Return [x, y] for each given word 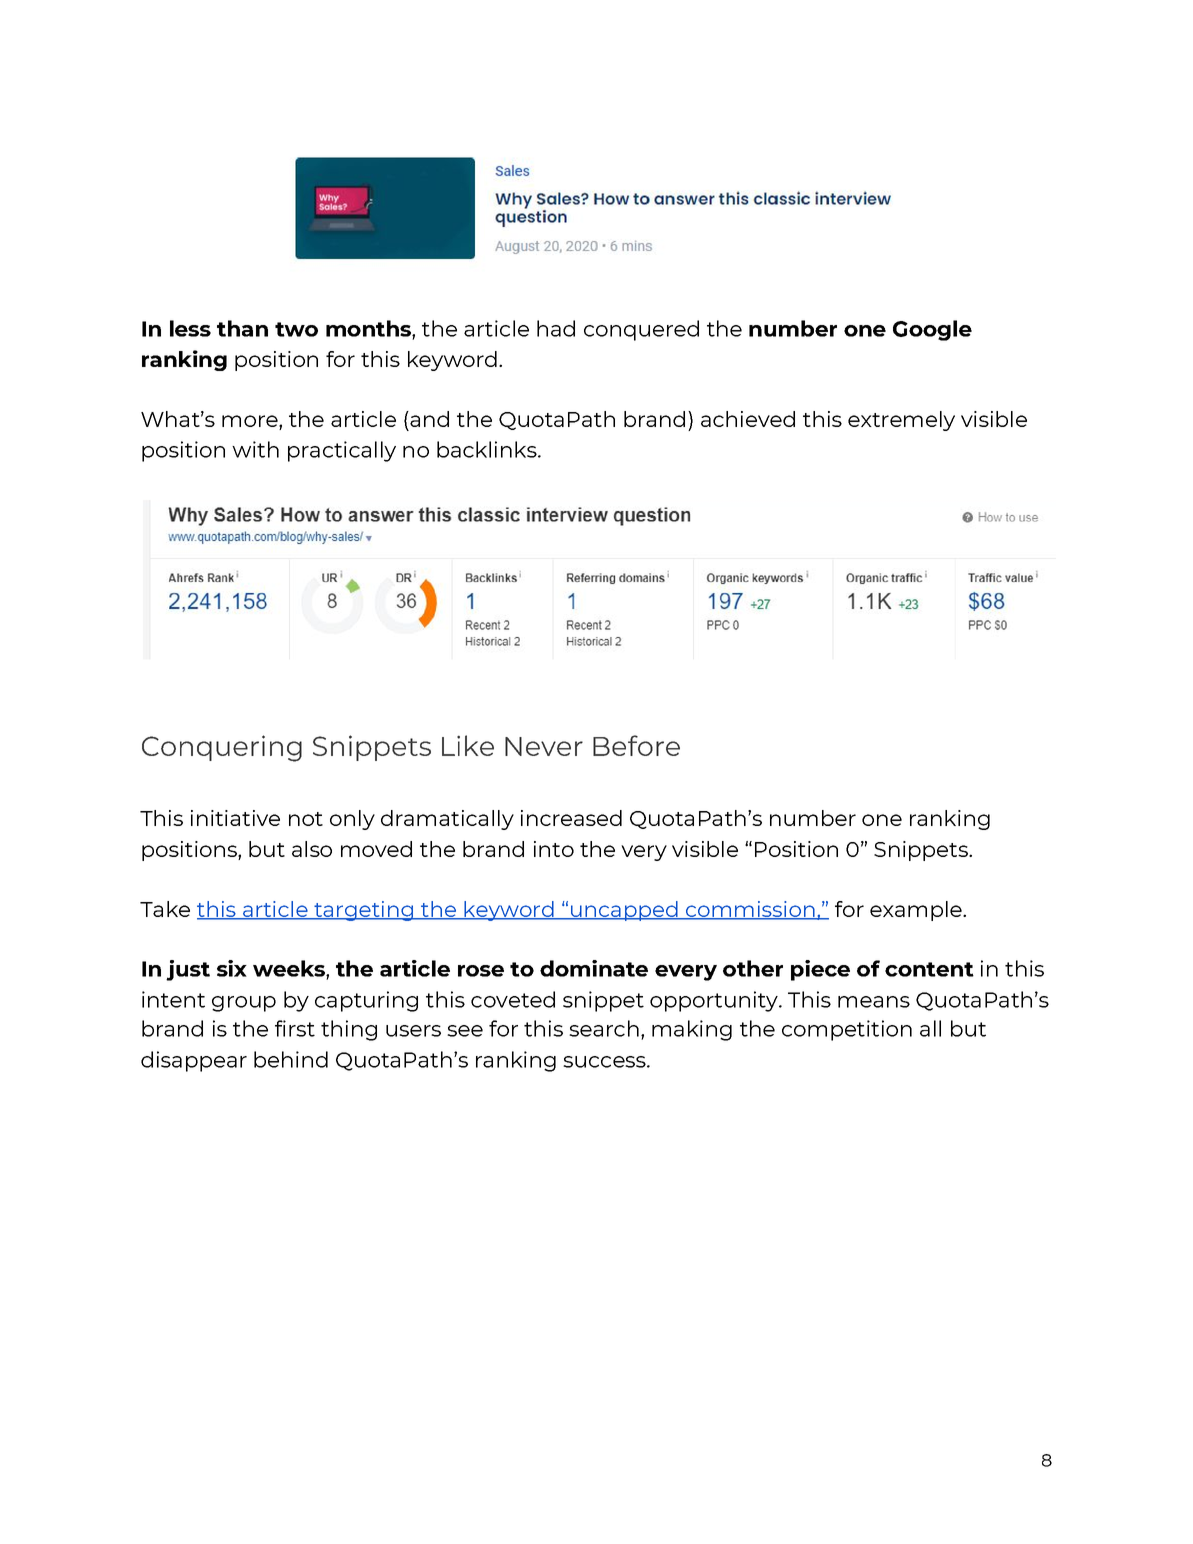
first [295, 1028]
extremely [901, 421]
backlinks [488, 449]
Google [932, 330]
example [917, 911]
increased [571, 818]
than [242, 328]
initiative [235, 818]
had [556, 328]
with [255, 449]
